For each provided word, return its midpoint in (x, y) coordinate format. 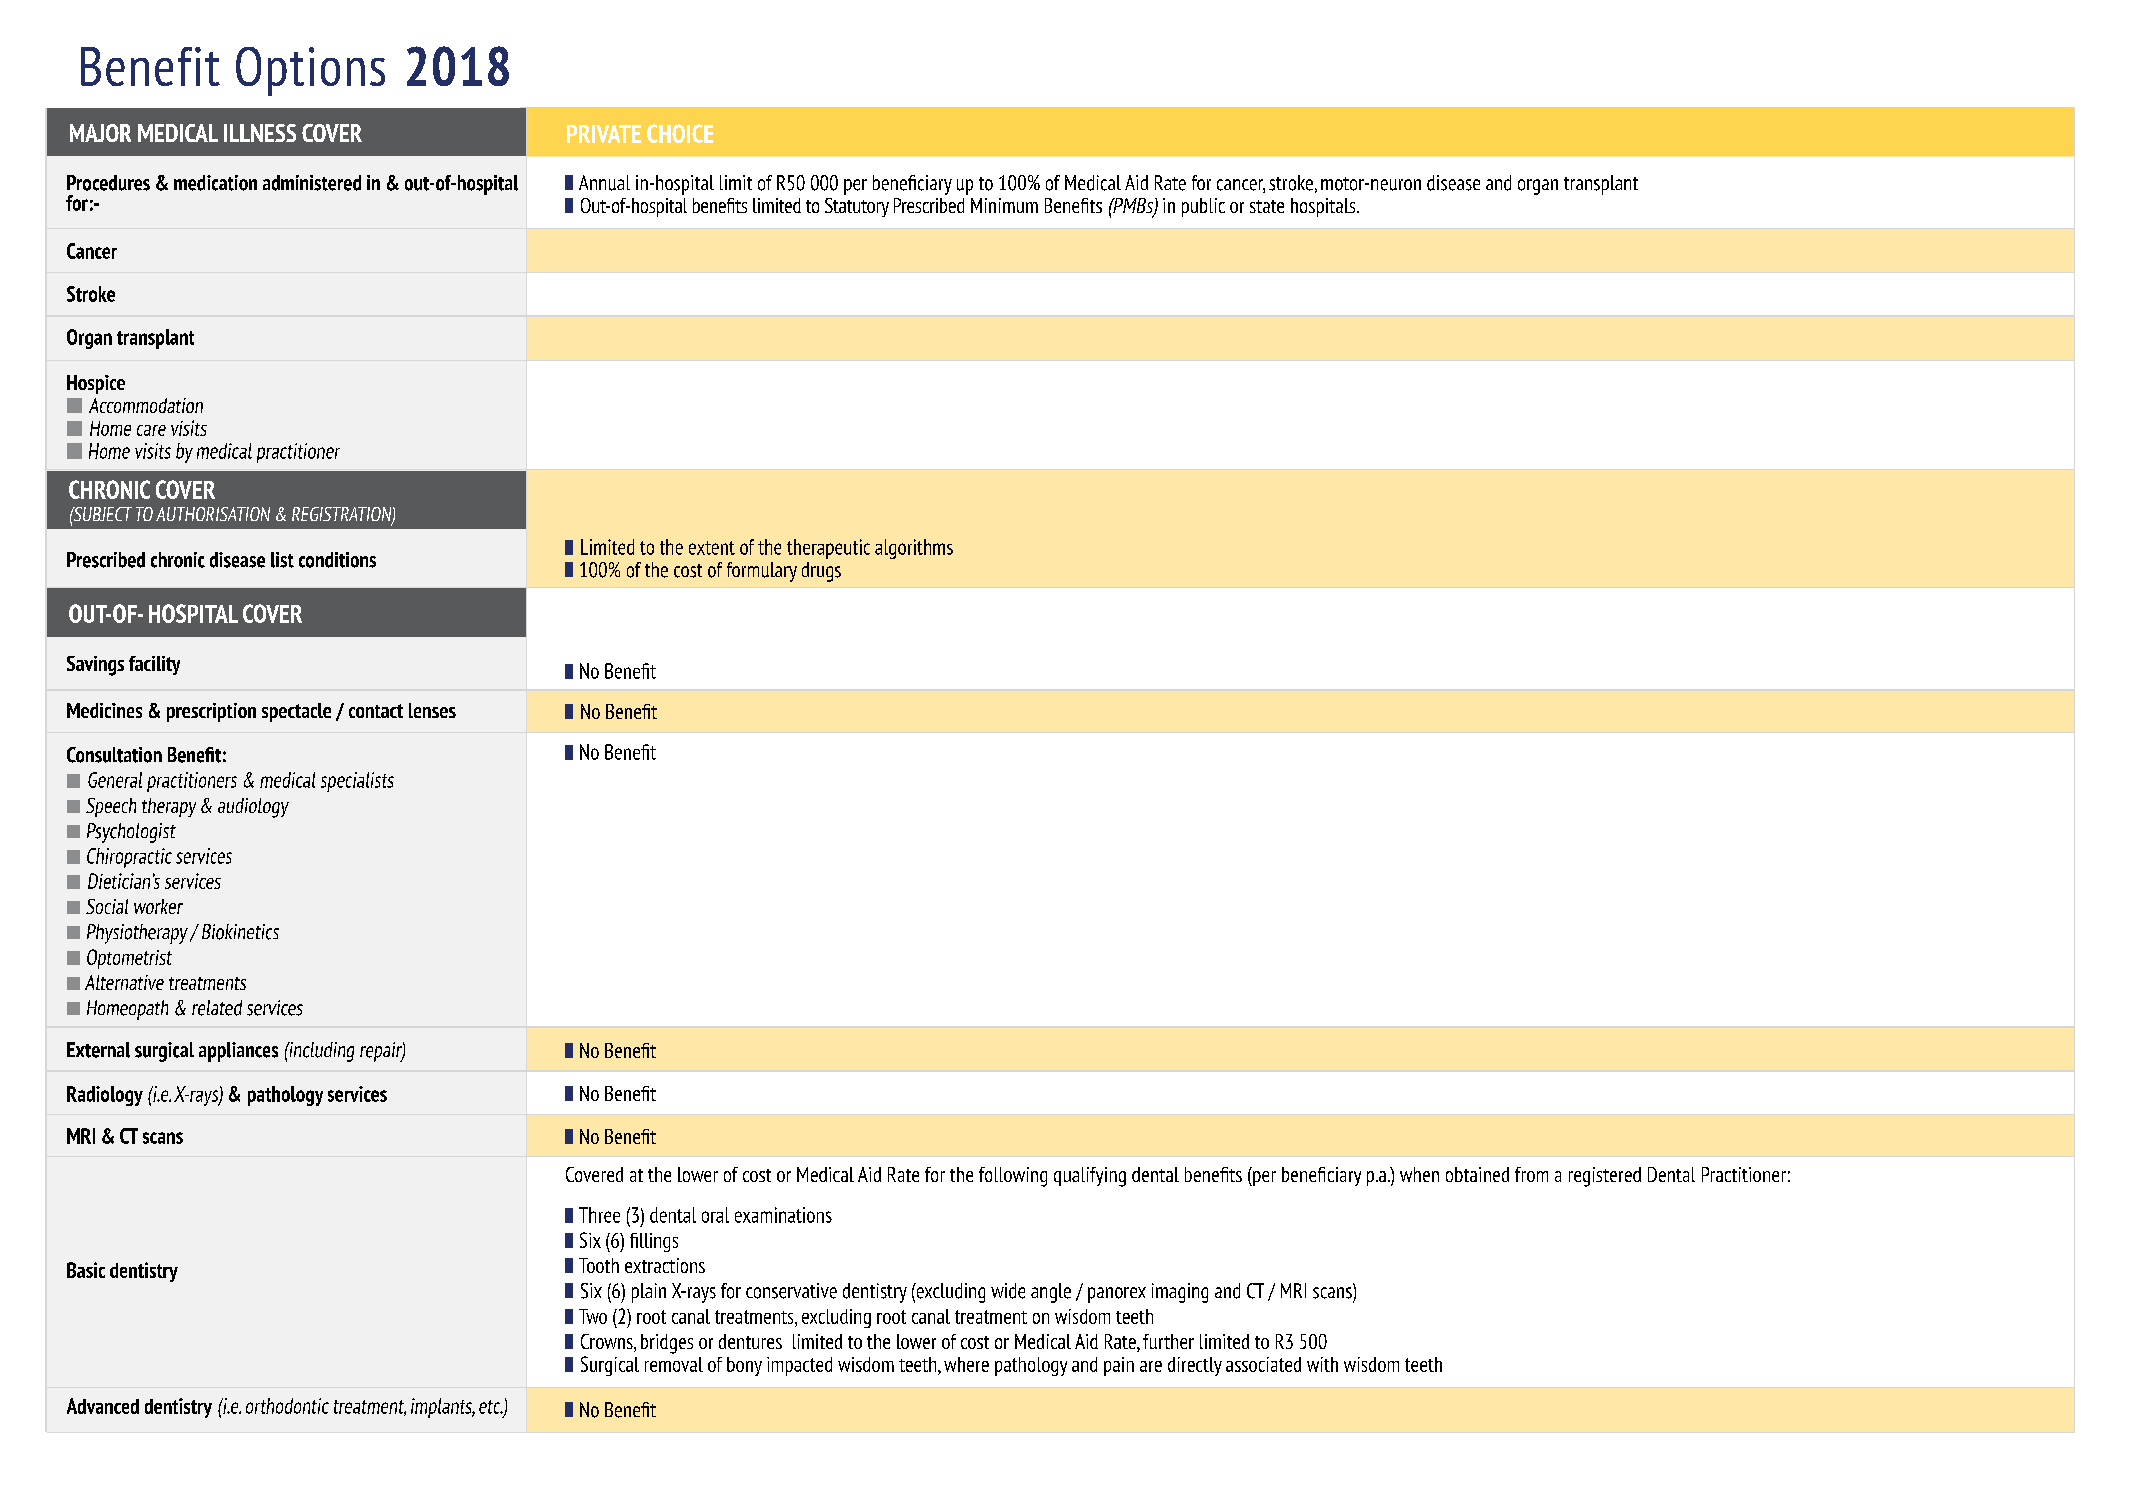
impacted (799, 1366)
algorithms (914, 549)
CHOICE (680, 133)
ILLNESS (260, 133)
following (1013, 1177)
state (1267, 206)
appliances (238, 1052)
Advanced (103, 1406)
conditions (337, 560)
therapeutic (828, 549)
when (1419, 1174)
